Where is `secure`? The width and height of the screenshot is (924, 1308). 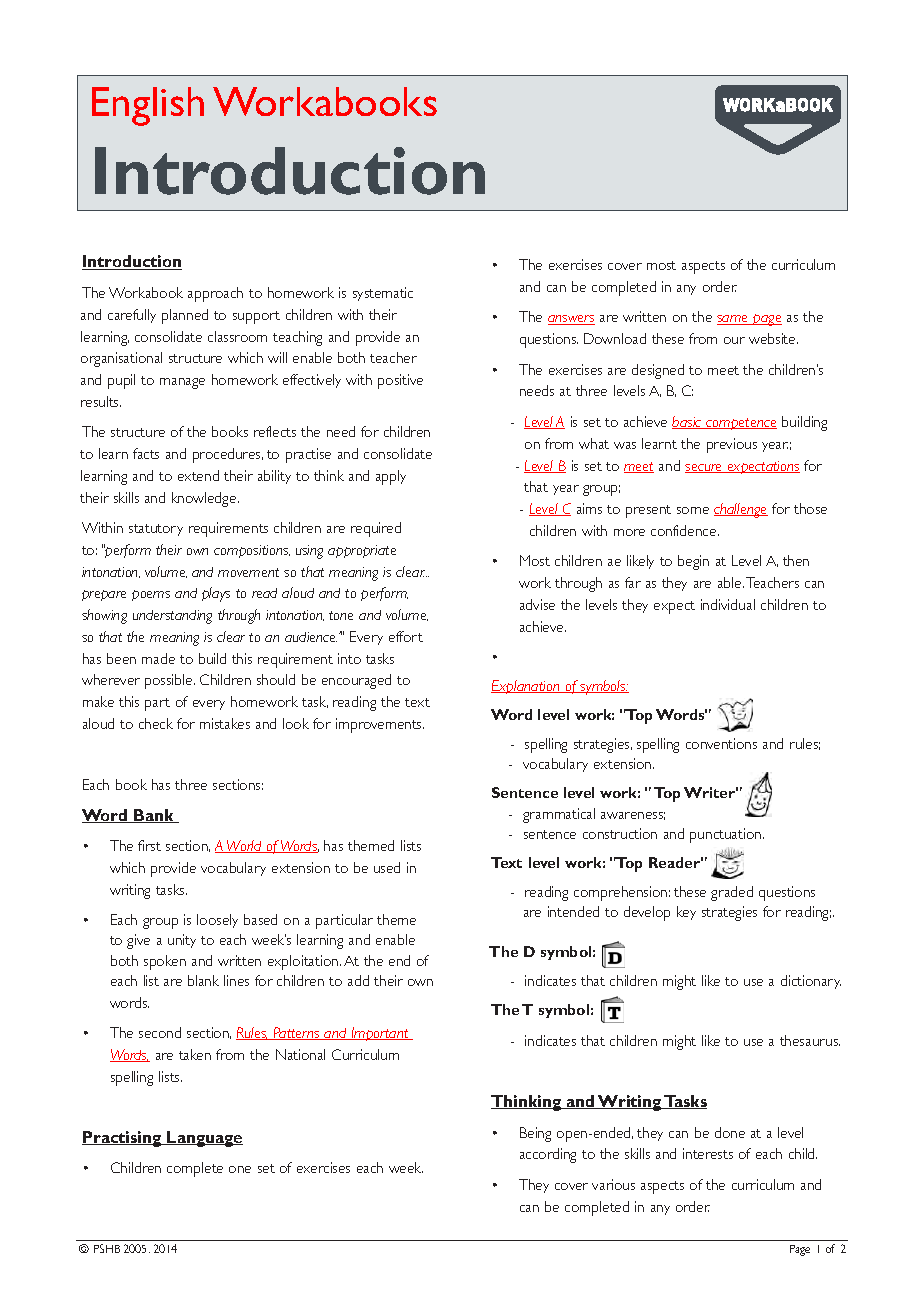
secure is located at coordinates (704, 468).
